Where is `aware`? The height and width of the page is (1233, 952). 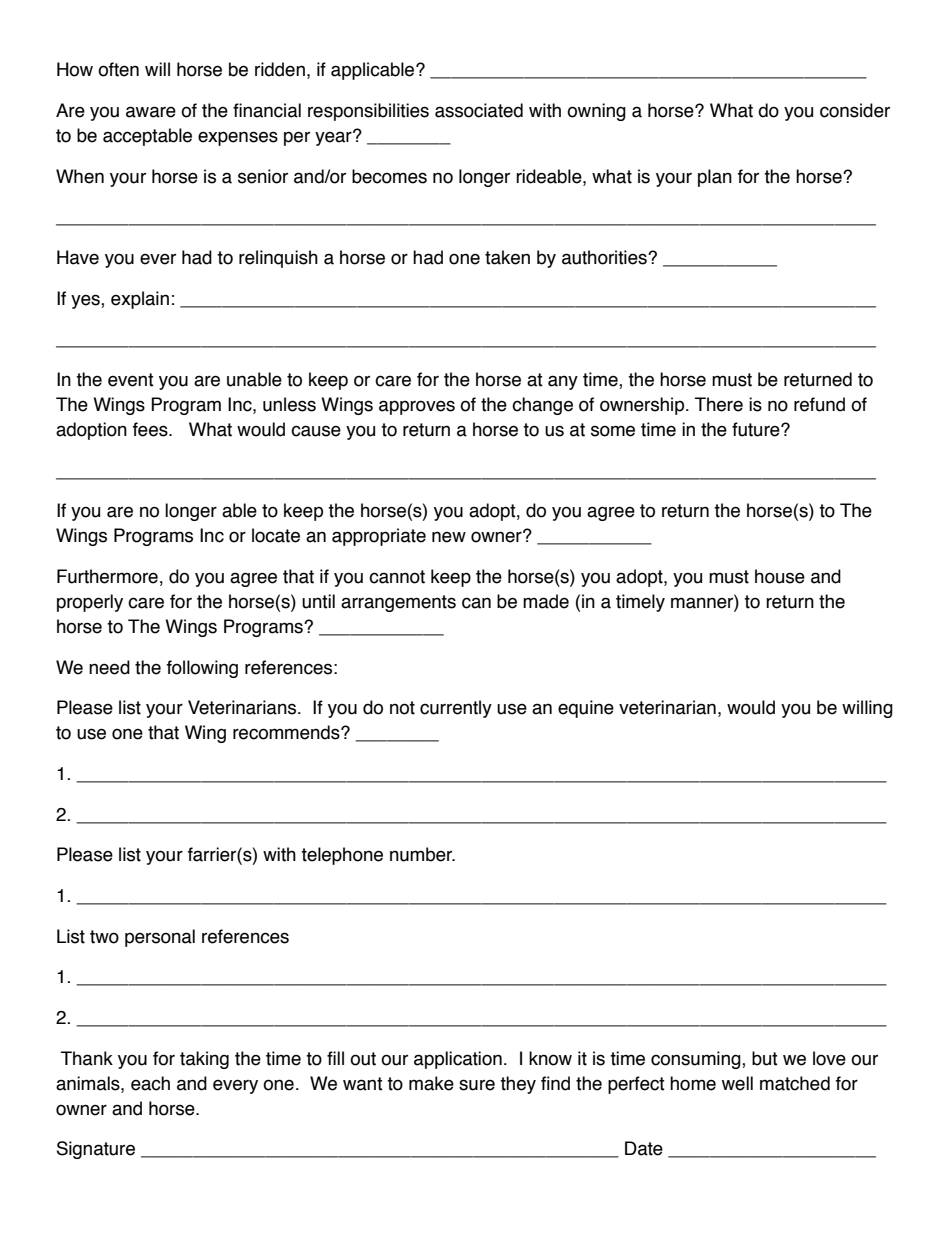
aware is located at coordinates (151, 112).
